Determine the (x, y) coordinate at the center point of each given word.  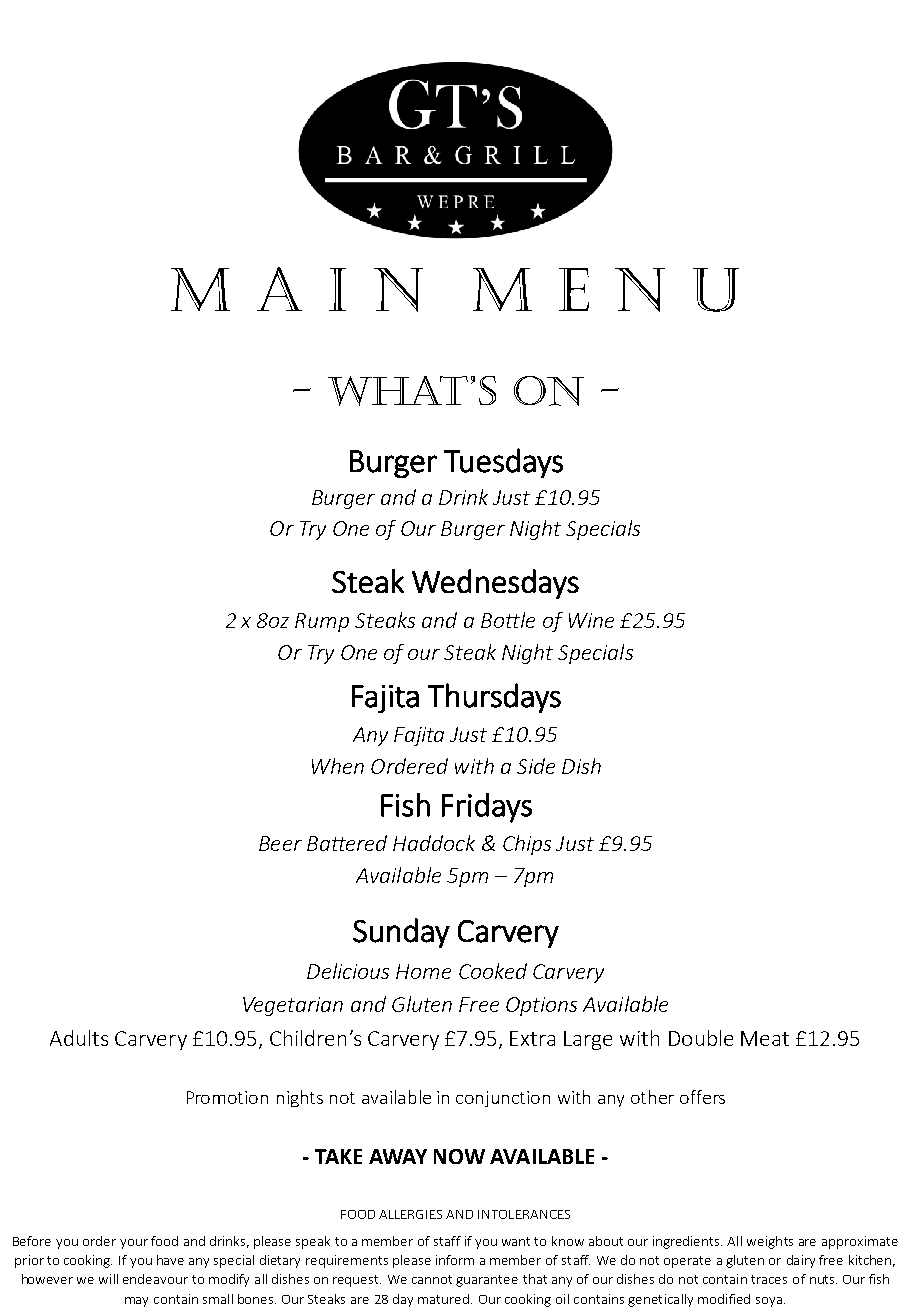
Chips (527, 845)
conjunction (503, 1099)
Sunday (401, 933)
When (338, 766)
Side (536, 766)
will (108, 1279)
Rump (322, 622)
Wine (591, 620)
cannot (432, 1279)
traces (769, 1279)
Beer (280, 843)
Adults (79, 1038)
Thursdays (494, 698)
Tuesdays (503, 463)
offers (702, 1097)
